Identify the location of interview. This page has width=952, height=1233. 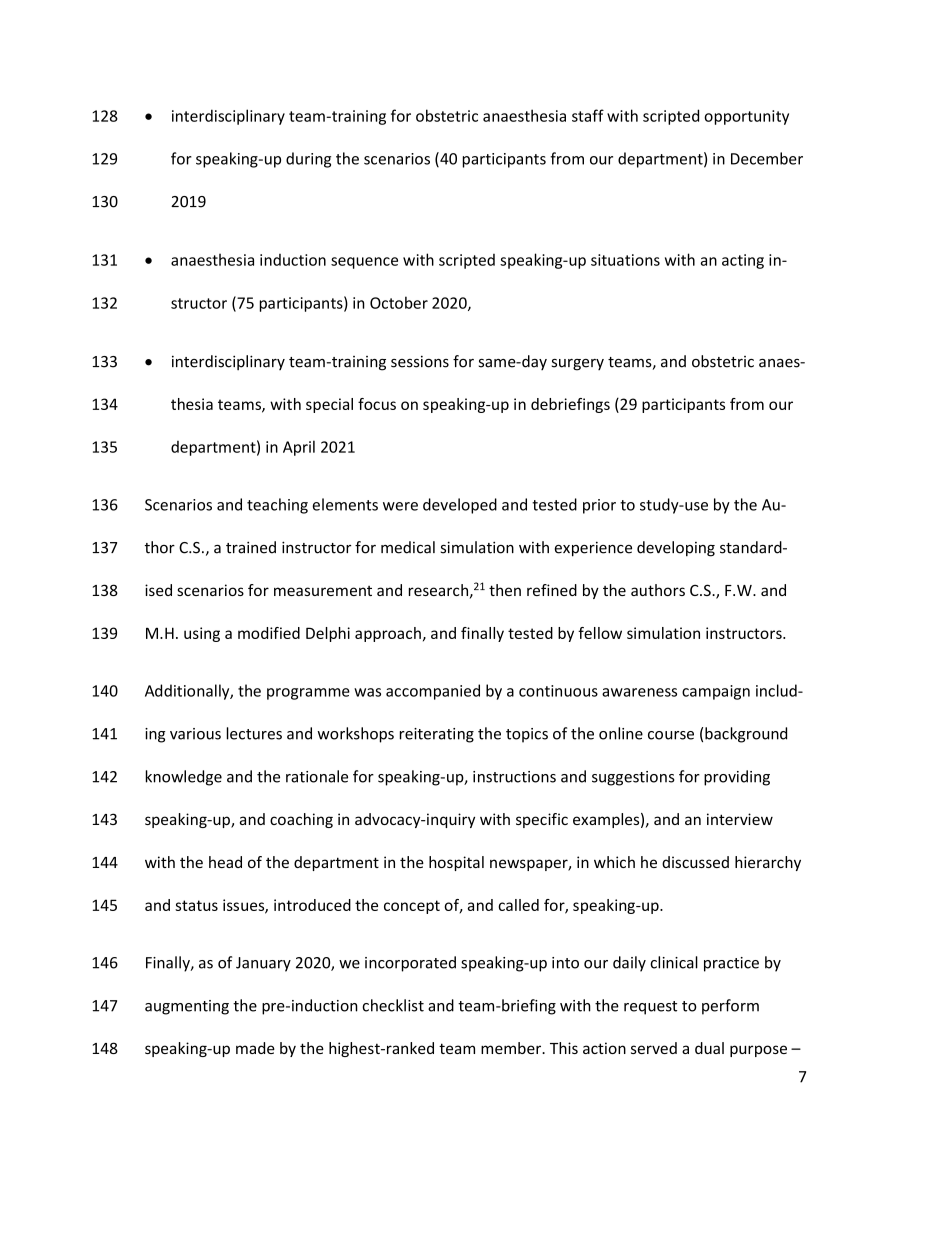
(740, 819).
